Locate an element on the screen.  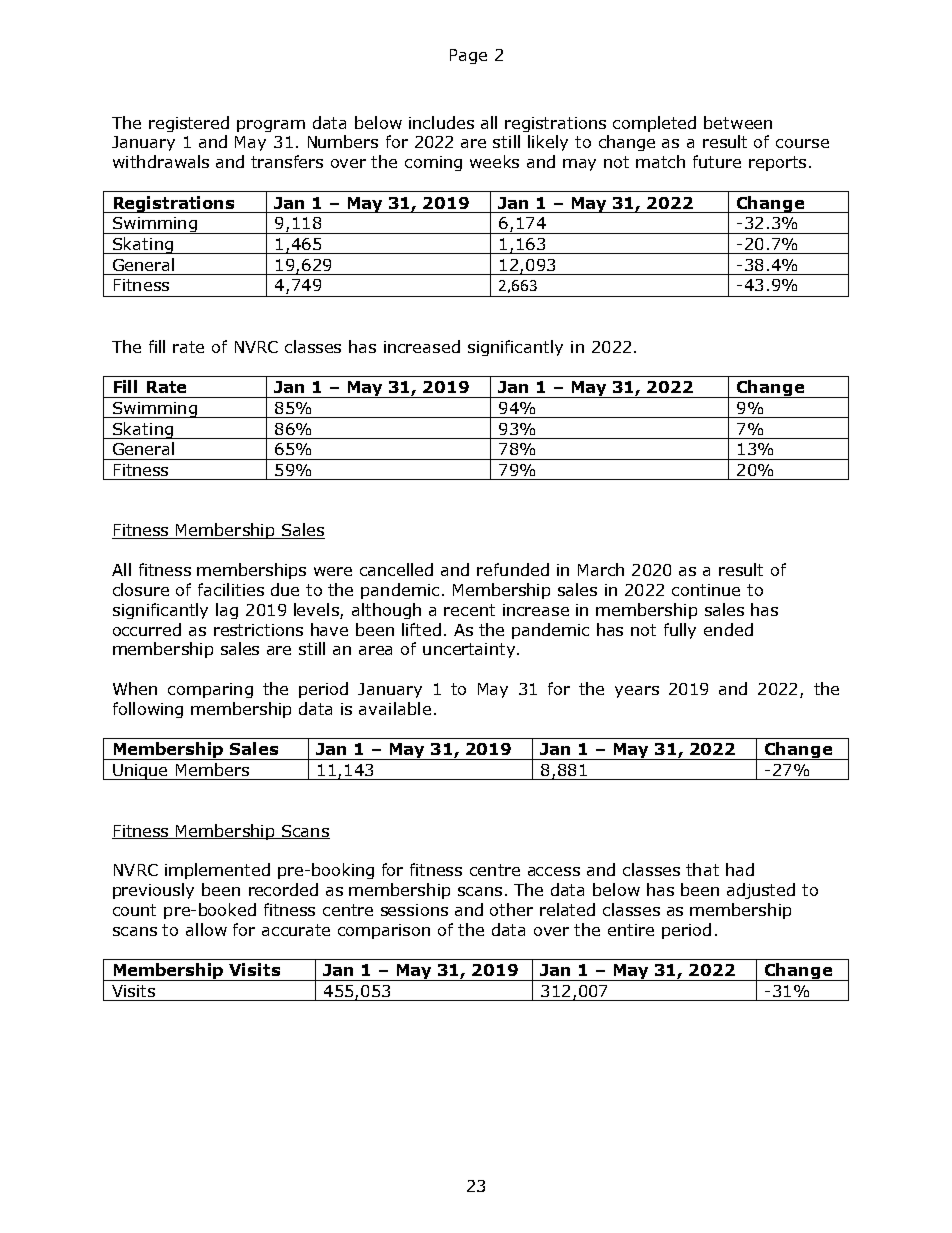
between is located at coordinates (738, 122).
